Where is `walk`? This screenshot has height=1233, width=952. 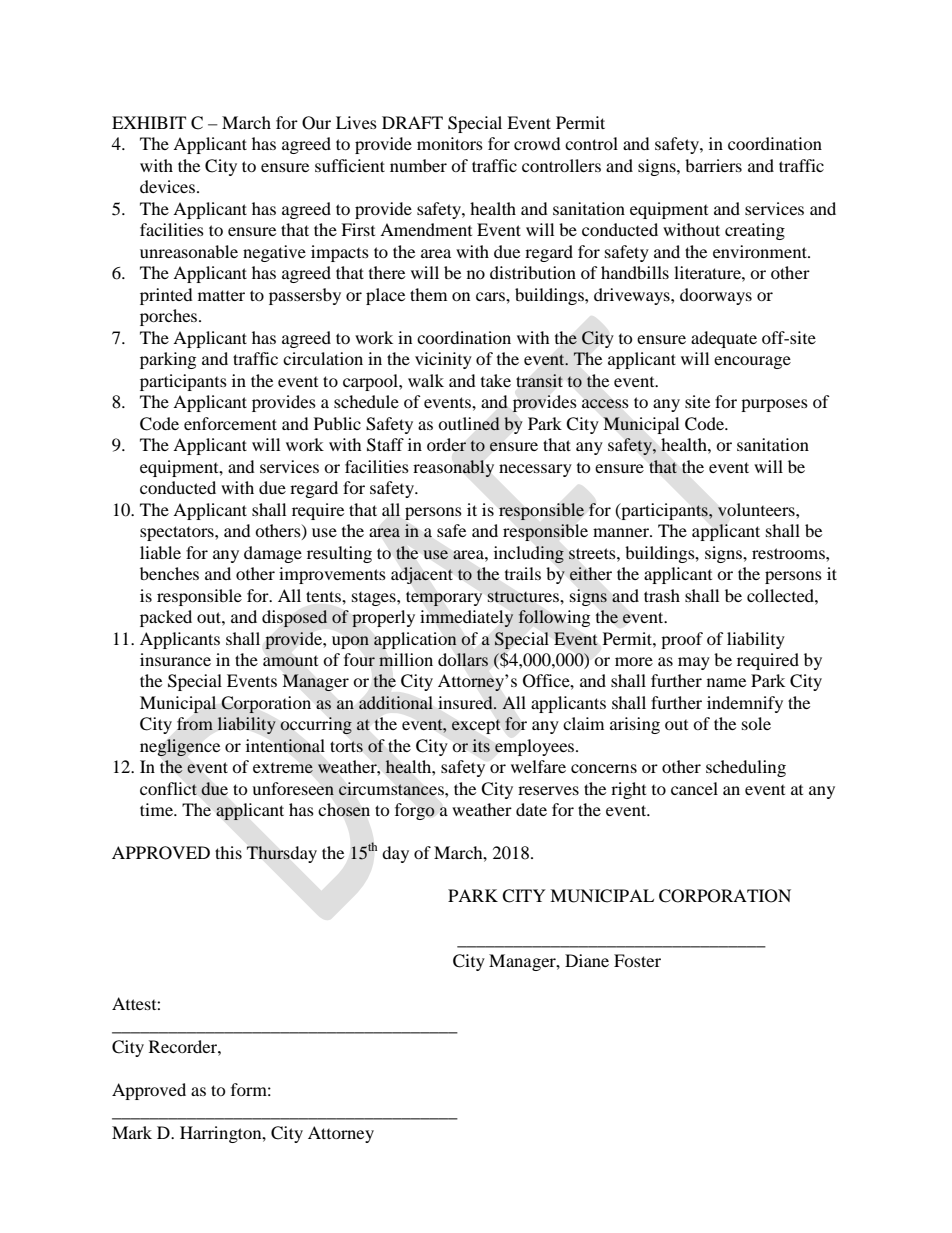
walk is located at coordinates (426, 380).
